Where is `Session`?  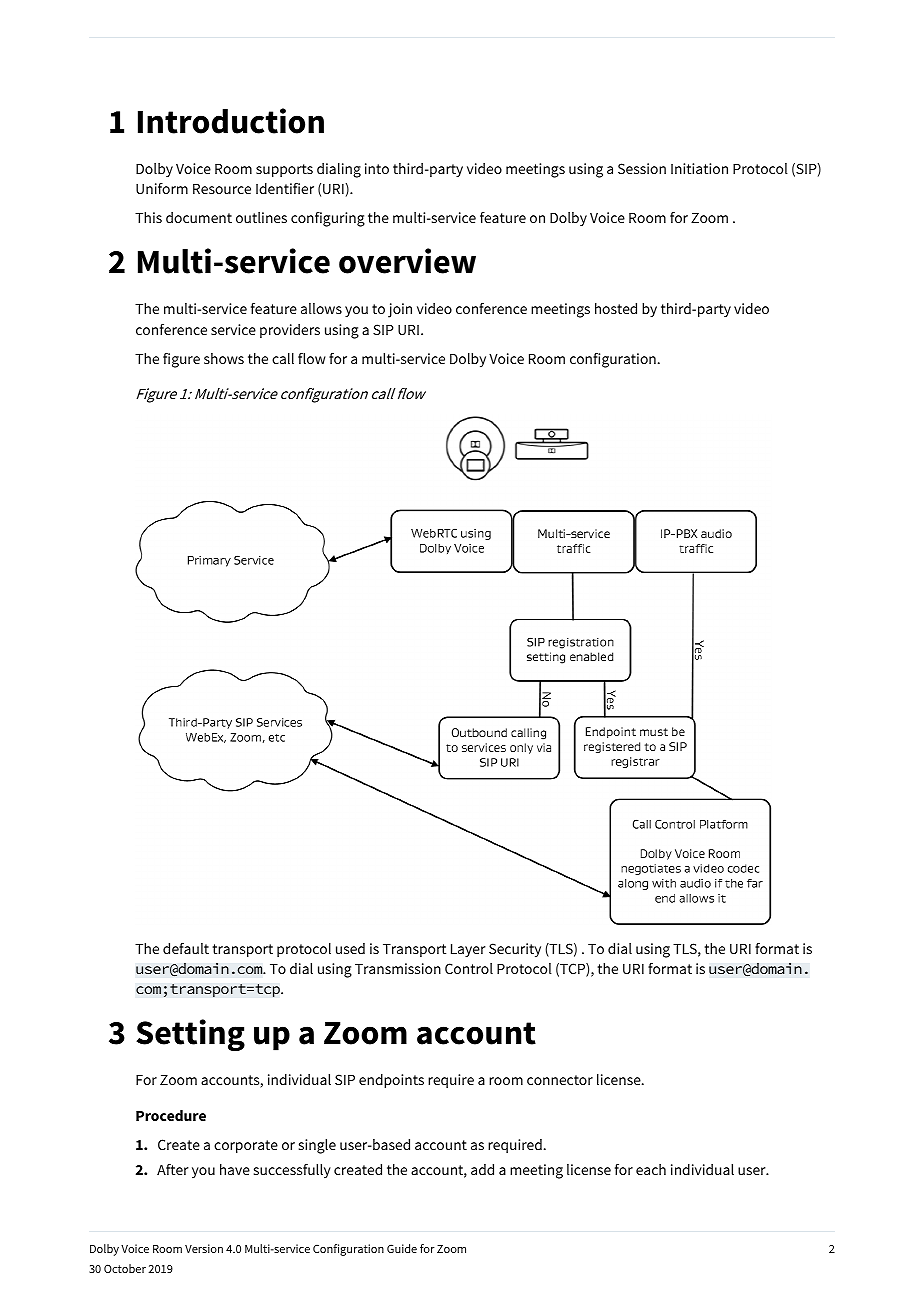
Session is located at coordinates (642, 168).
